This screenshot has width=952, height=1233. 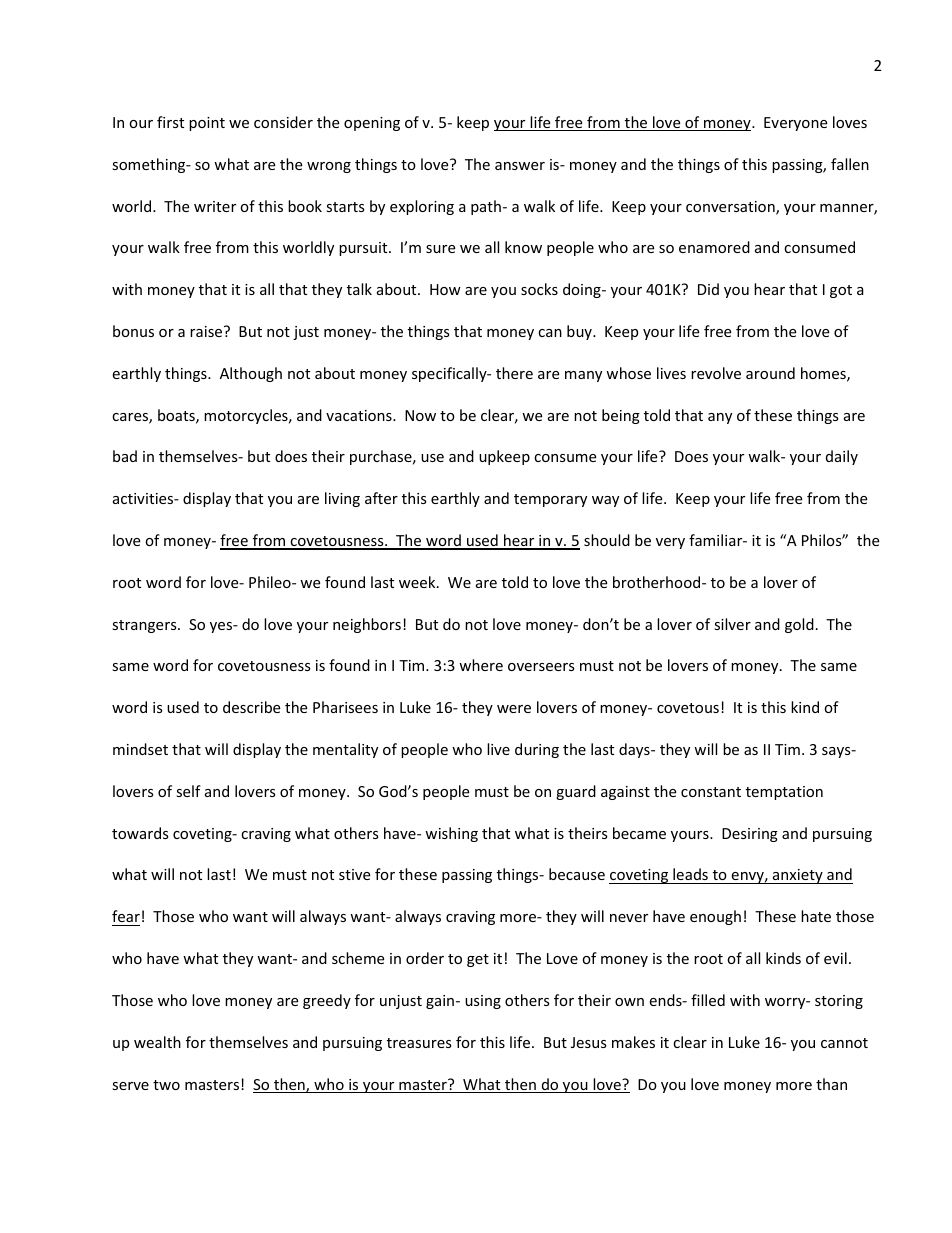 What do you see at coordinates (188, 791) in the screenshot?
I see `self` at bounding box center [188, 791].
